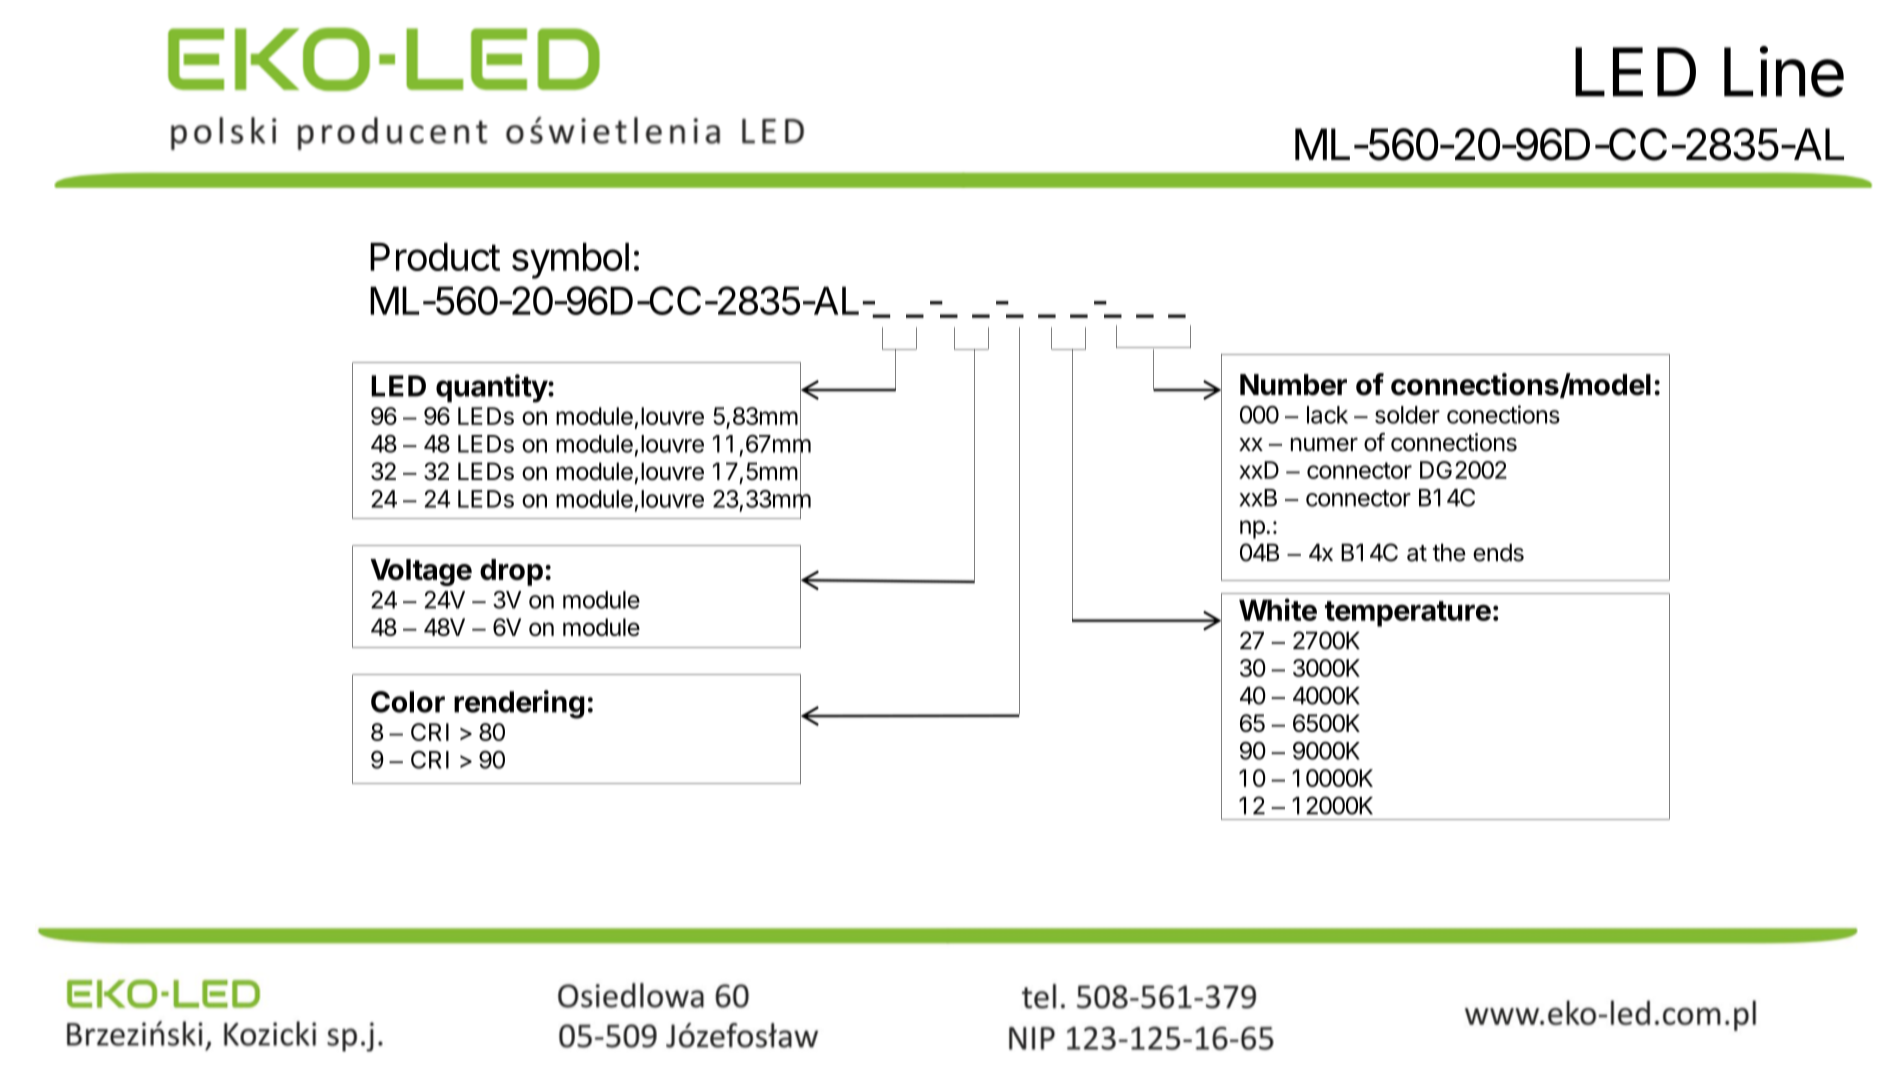 The width and height of the document is (1900, 1069). What do you see at coordinates (1293, 385) in the document?
I see `Number` at bounding box center [1293, 385].
